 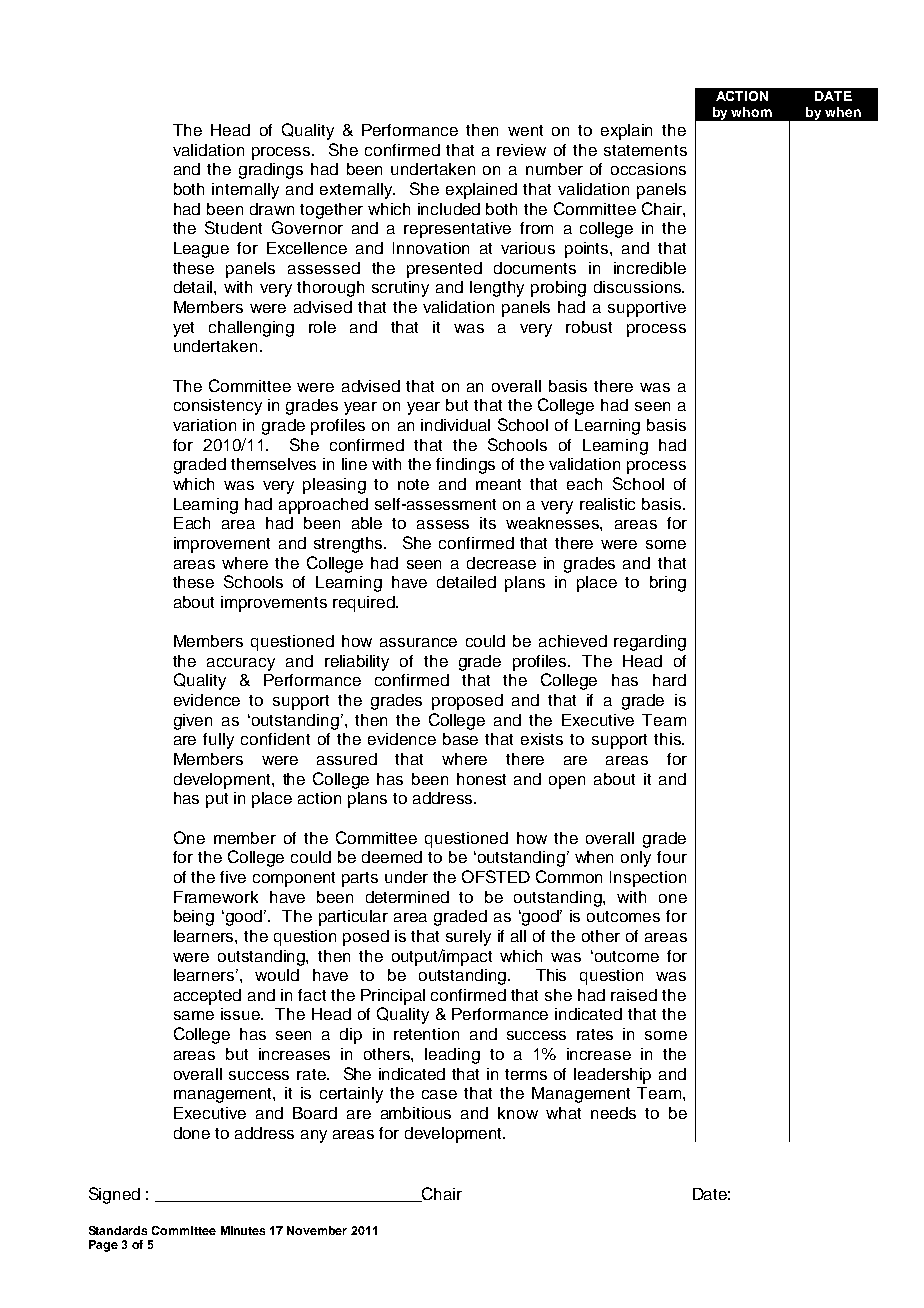 I want to click on hard, so click(x=669, y=680).
